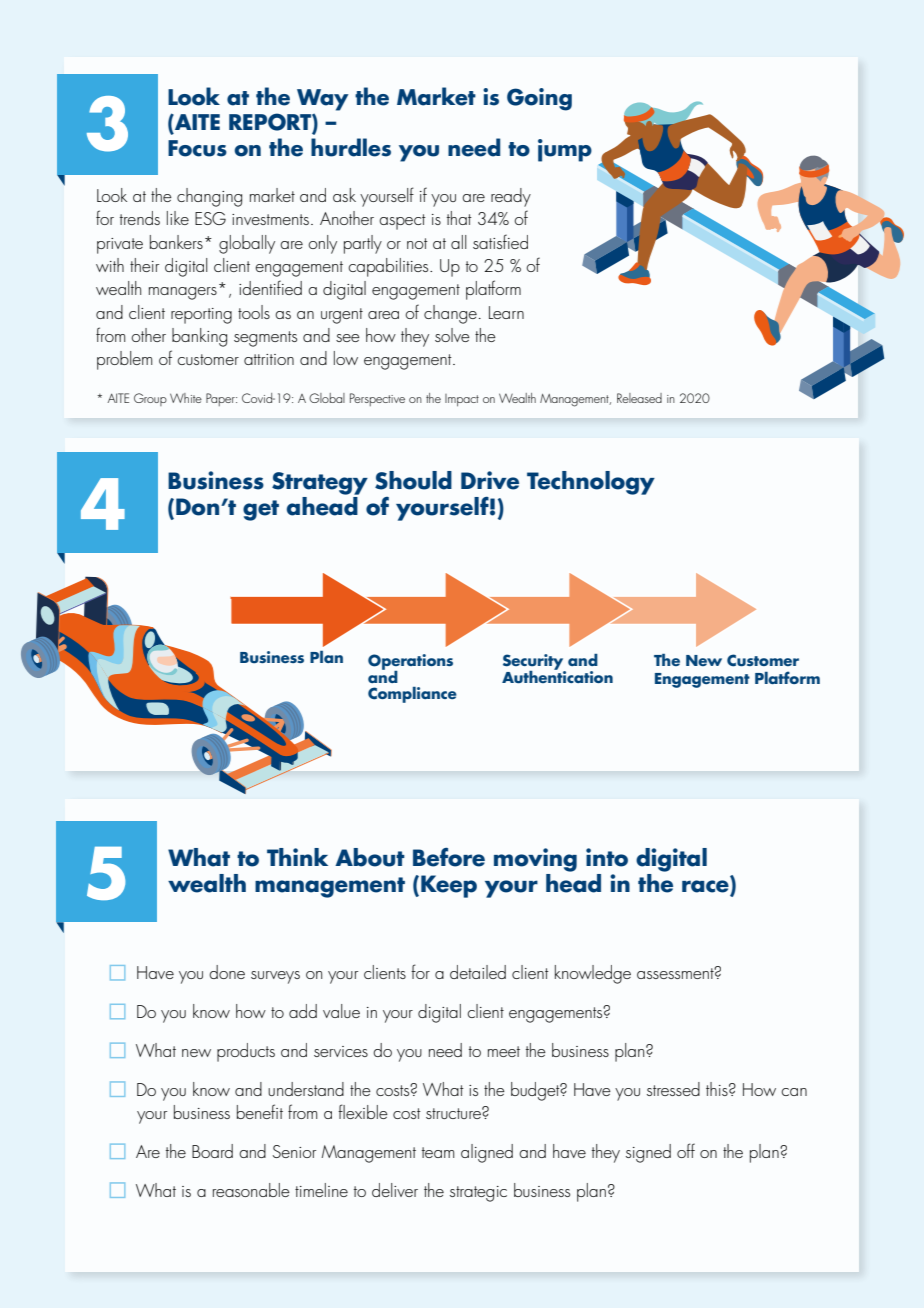 Image resolution: width=924 pixels, height=1308 pixels. What do you see at coordinates (410, 663) in the screenshot?
I see `Operations` at bounding box center [410, 663].
